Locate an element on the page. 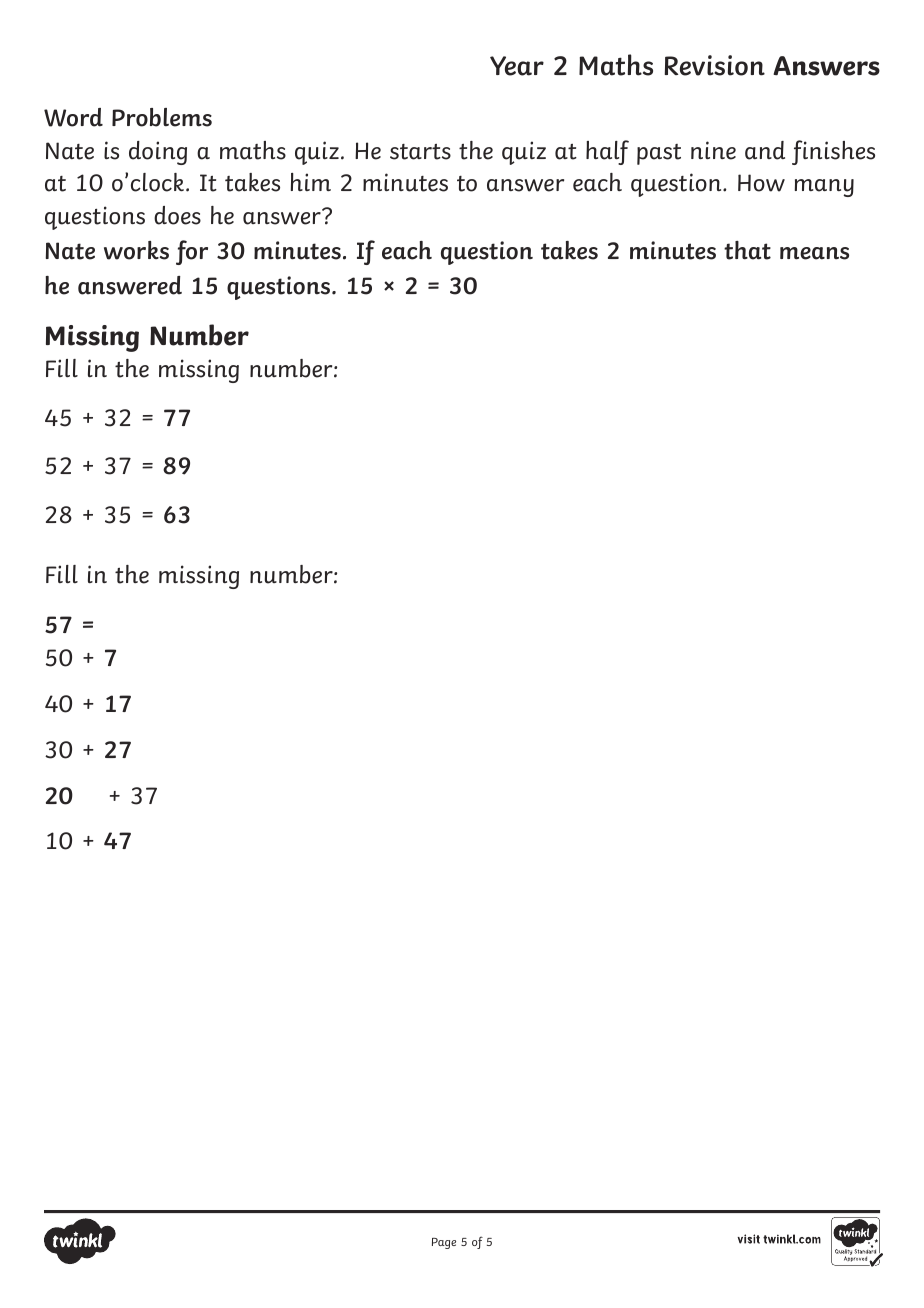 This image has width=924, height=1308. Revision is located at coordinates (715, 65).
